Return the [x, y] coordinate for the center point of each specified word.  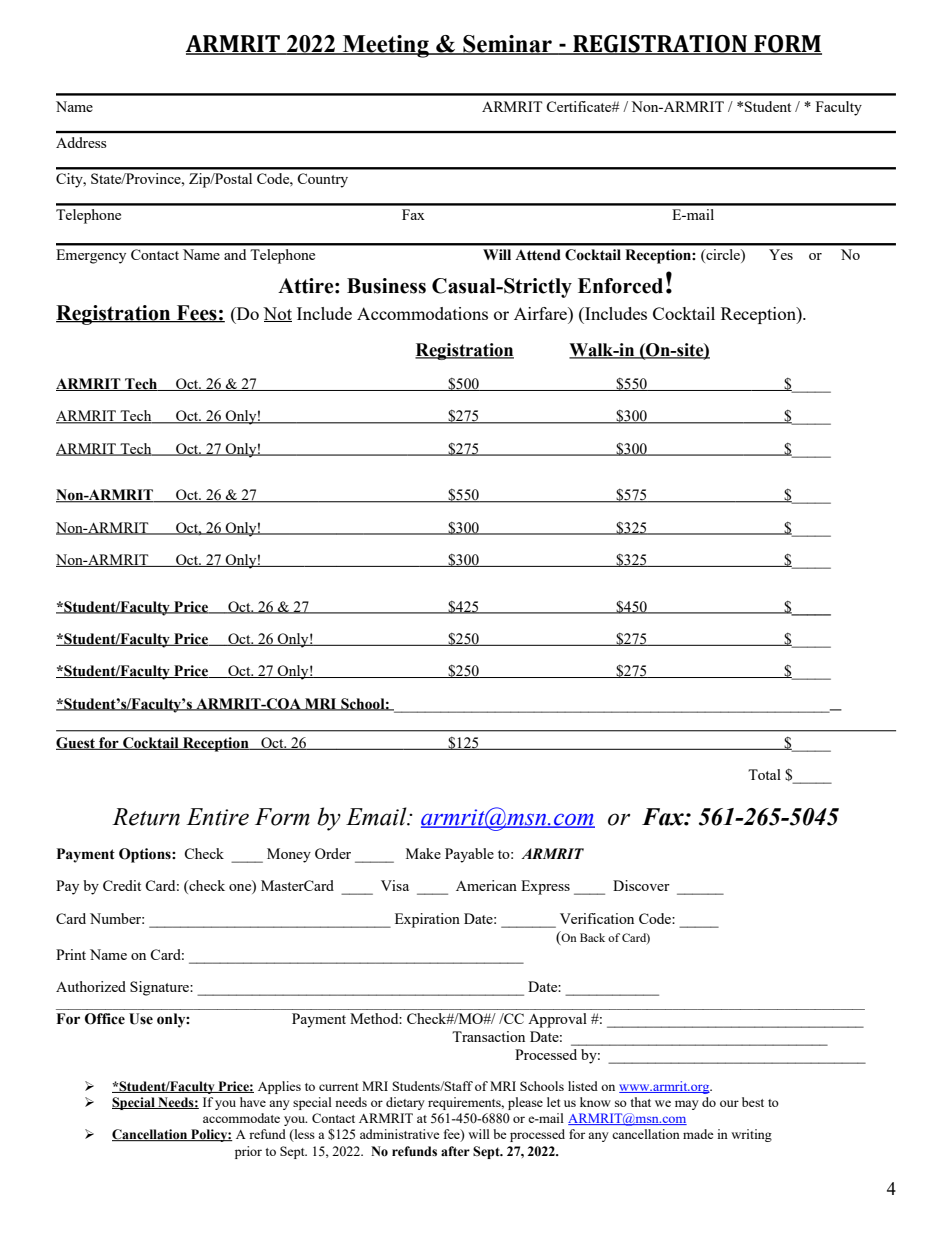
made [698, 1134]
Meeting [385, 46]
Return [146, 817]
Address [81, 142]
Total [764, 774]
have [253, 1102]
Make [423, 853]
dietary [405, 1103]
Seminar [507, 45]
